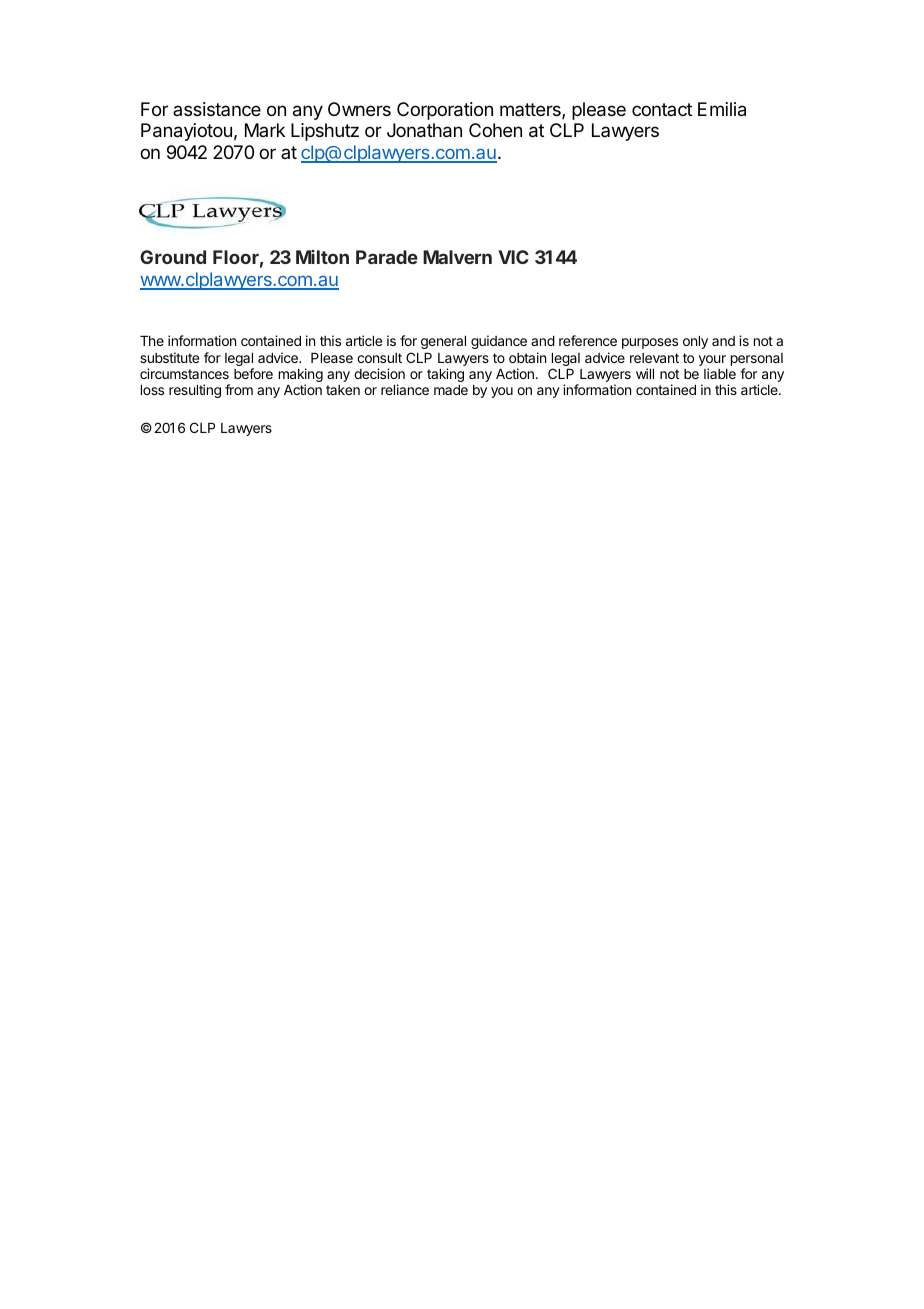 The height and width of the screenshot is (1309, 924). What do you see at coordinates (387, 257) in the screenshot?
I see `Parade` at bounding box center [387, 257].
